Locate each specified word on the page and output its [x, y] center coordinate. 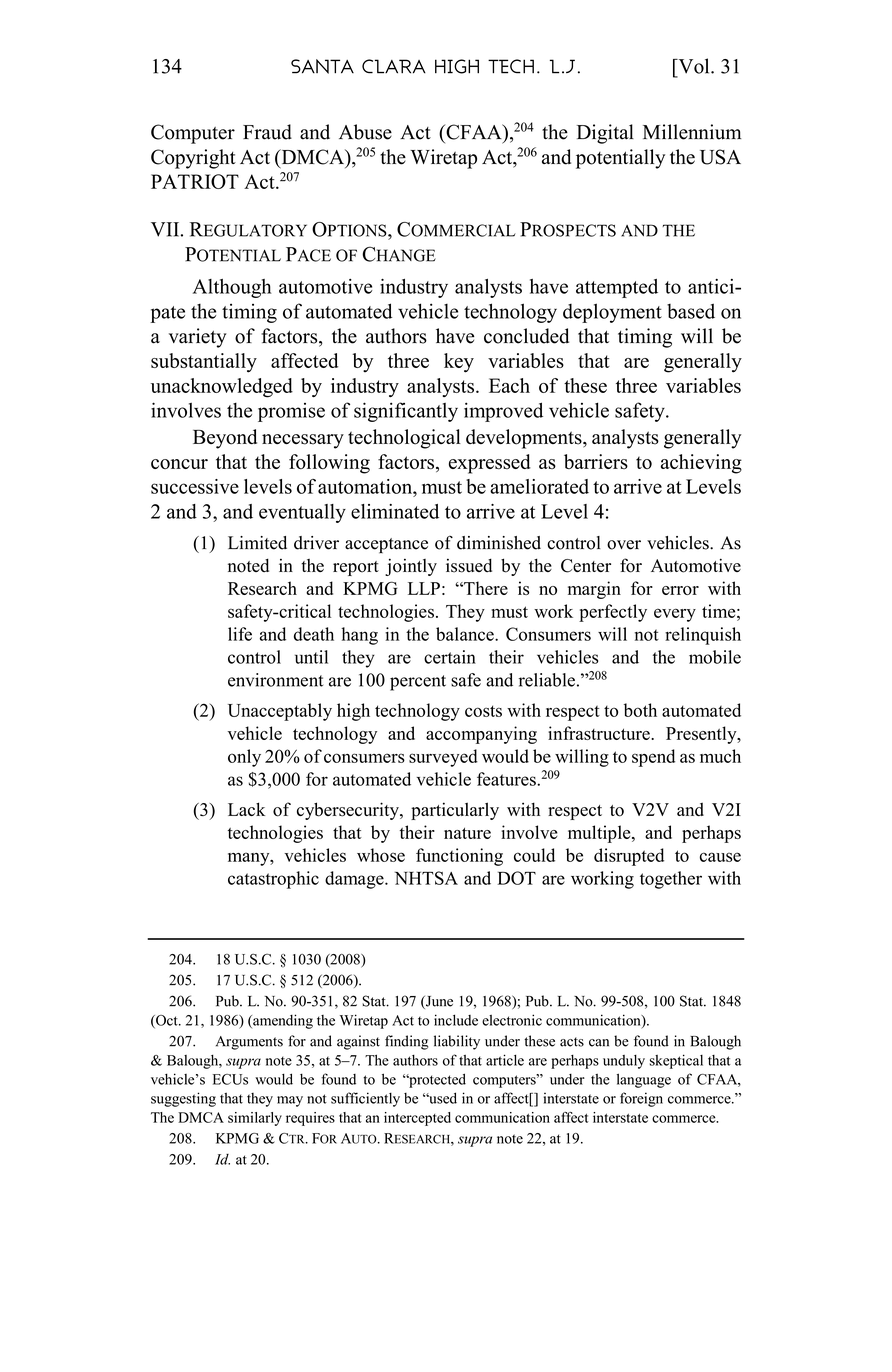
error [680, 590]
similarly [255, 1119]
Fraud [267, 132]
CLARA [394, 66]
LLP [424, 588]
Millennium [692, 132]
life [240, 634]
